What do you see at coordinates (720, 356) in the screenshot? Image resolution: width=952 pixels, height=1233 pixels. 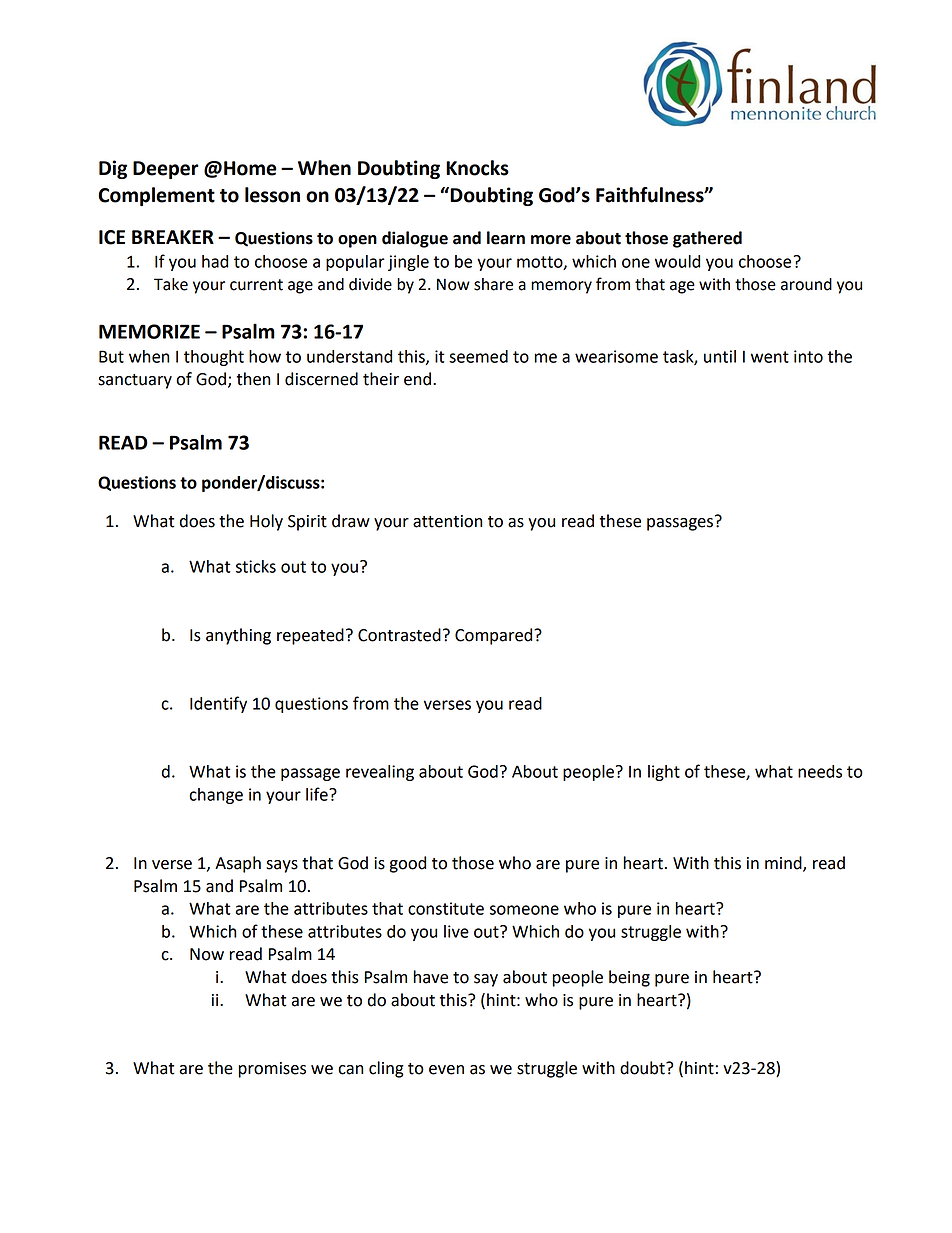 I see `until` at bounding box center [720, 356].
